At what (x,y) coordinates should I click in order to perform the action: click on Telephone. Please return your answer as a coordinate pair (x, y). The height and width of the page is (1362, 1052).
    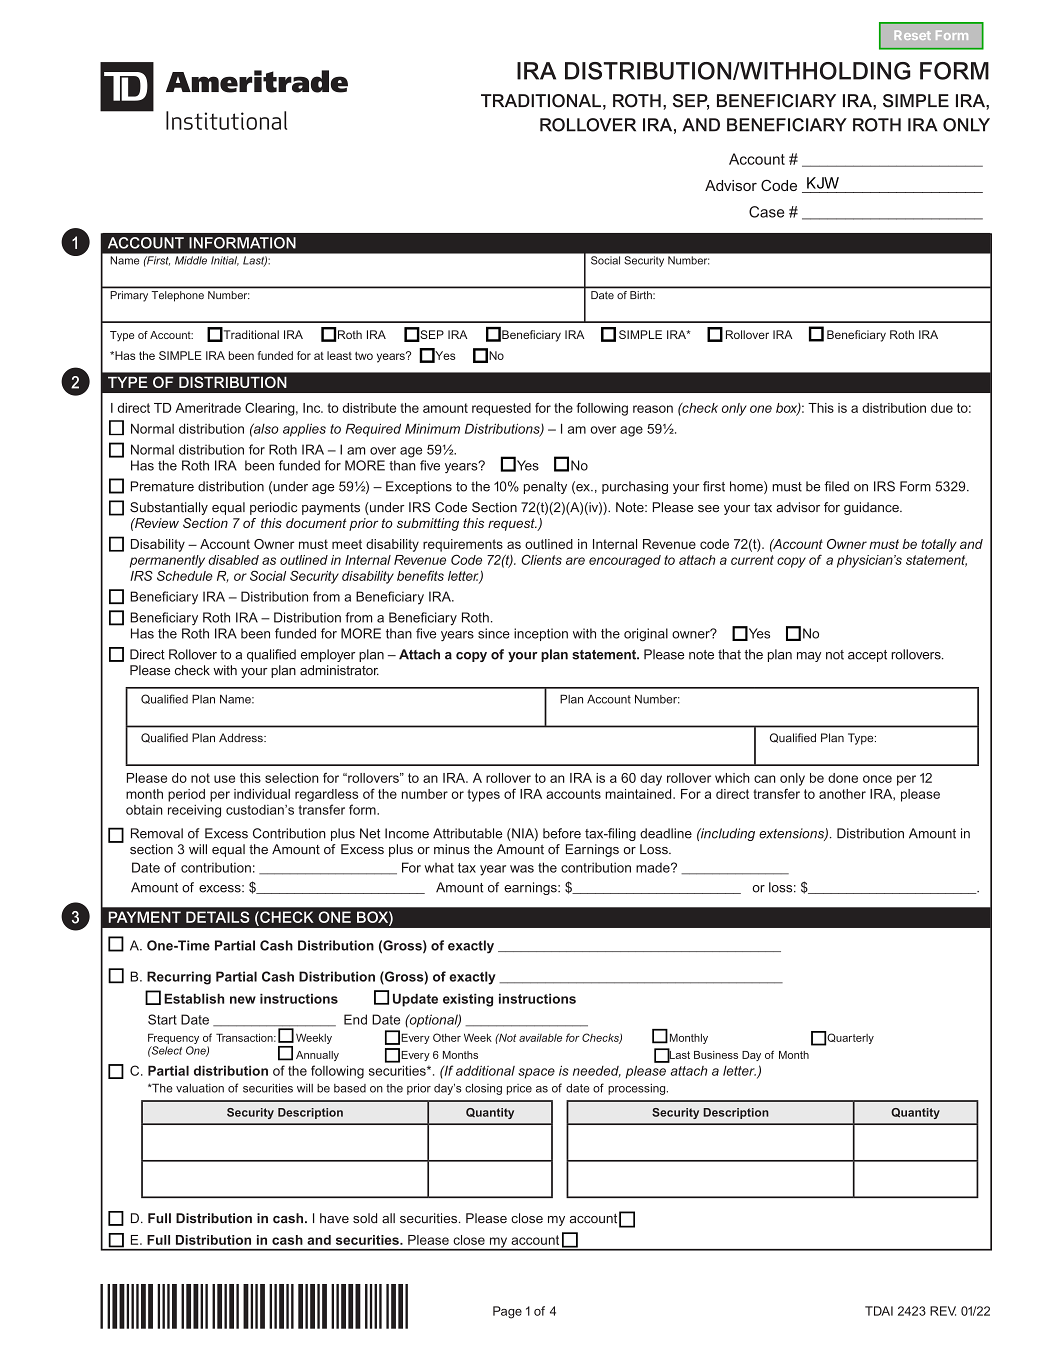
    Looking at the image, I should click on (178, 296).
